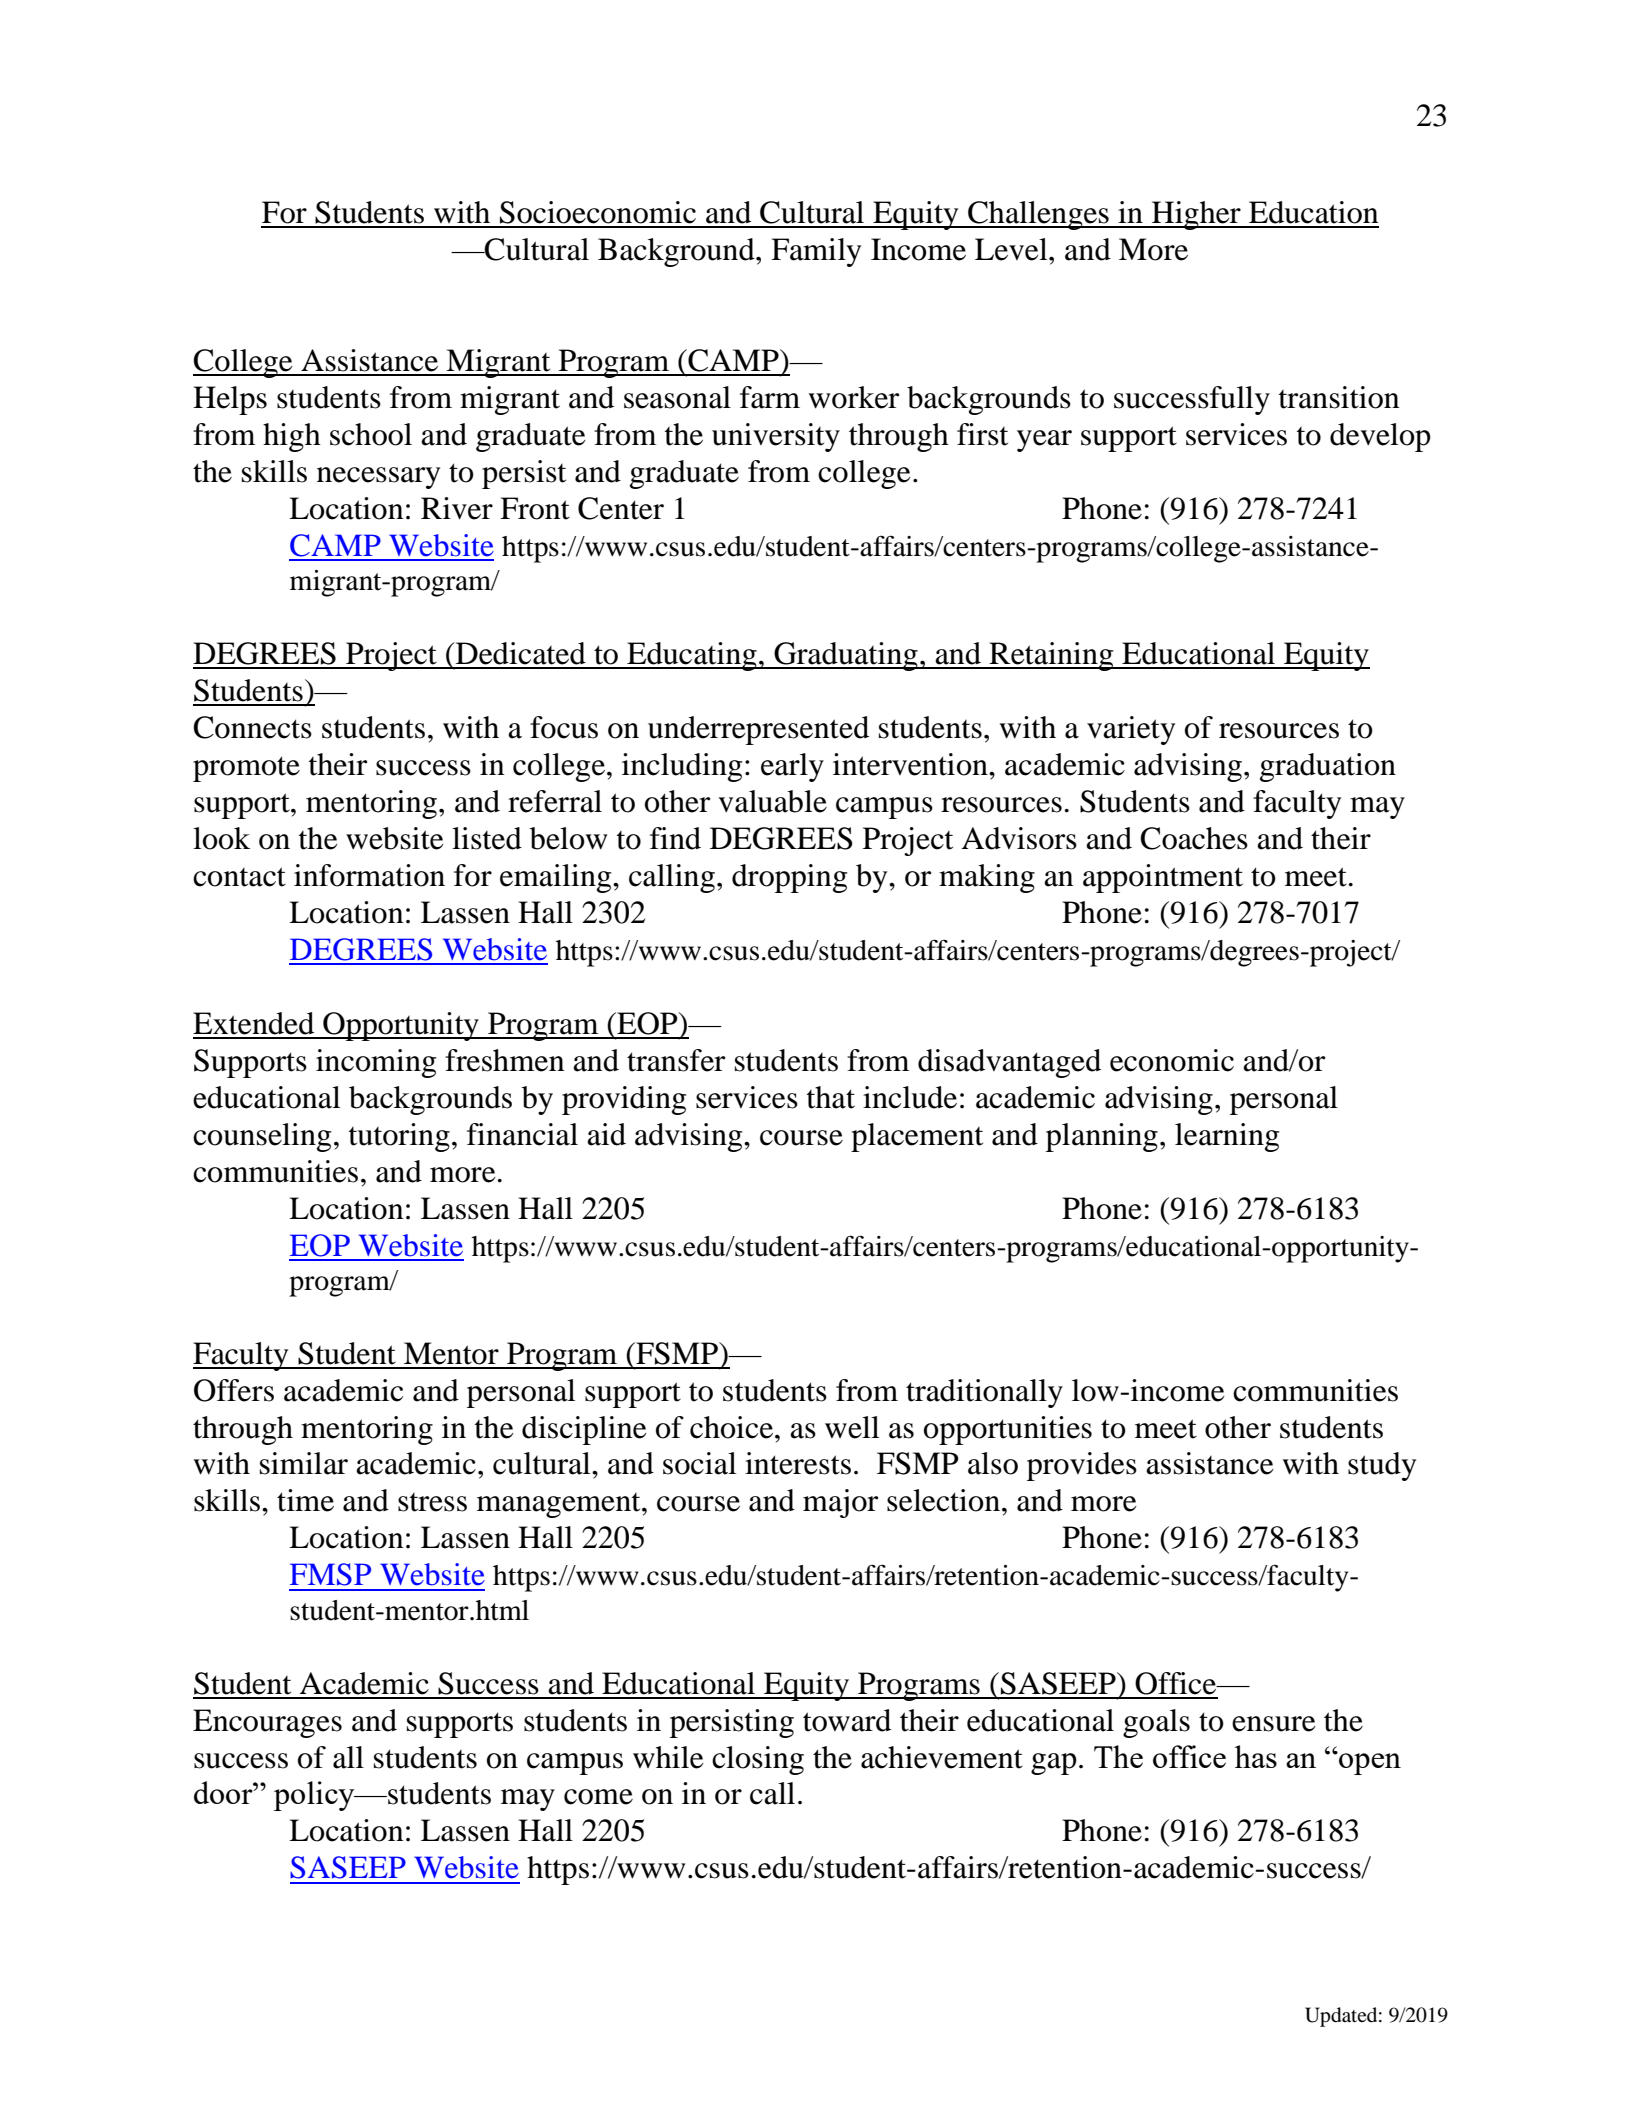 Image resolution: width=1641 pixels, height=2123 pixels. I want to click on Family, so click(816, 252).
